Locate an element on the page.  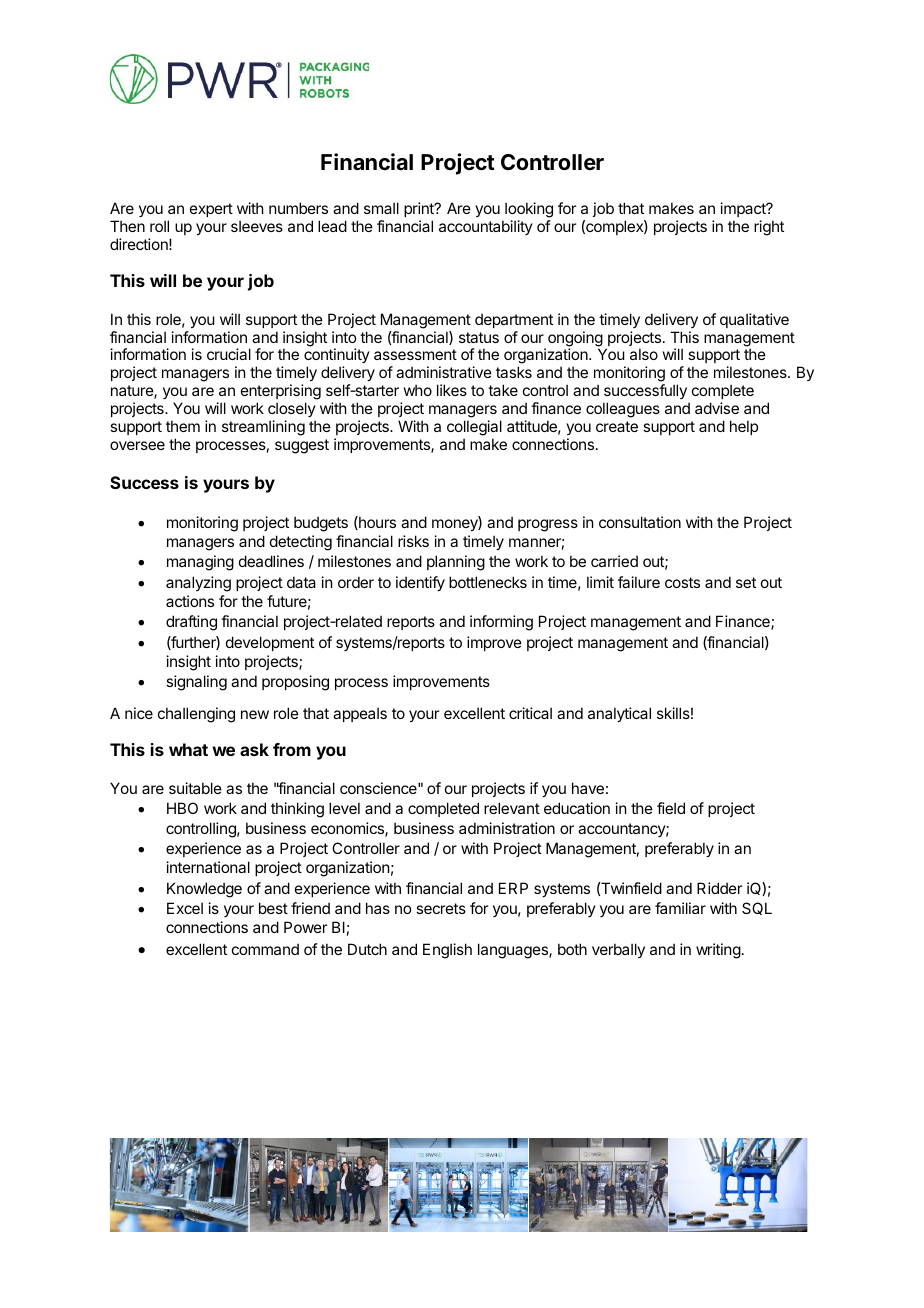
familiar is located at coordinates (680, 908).
